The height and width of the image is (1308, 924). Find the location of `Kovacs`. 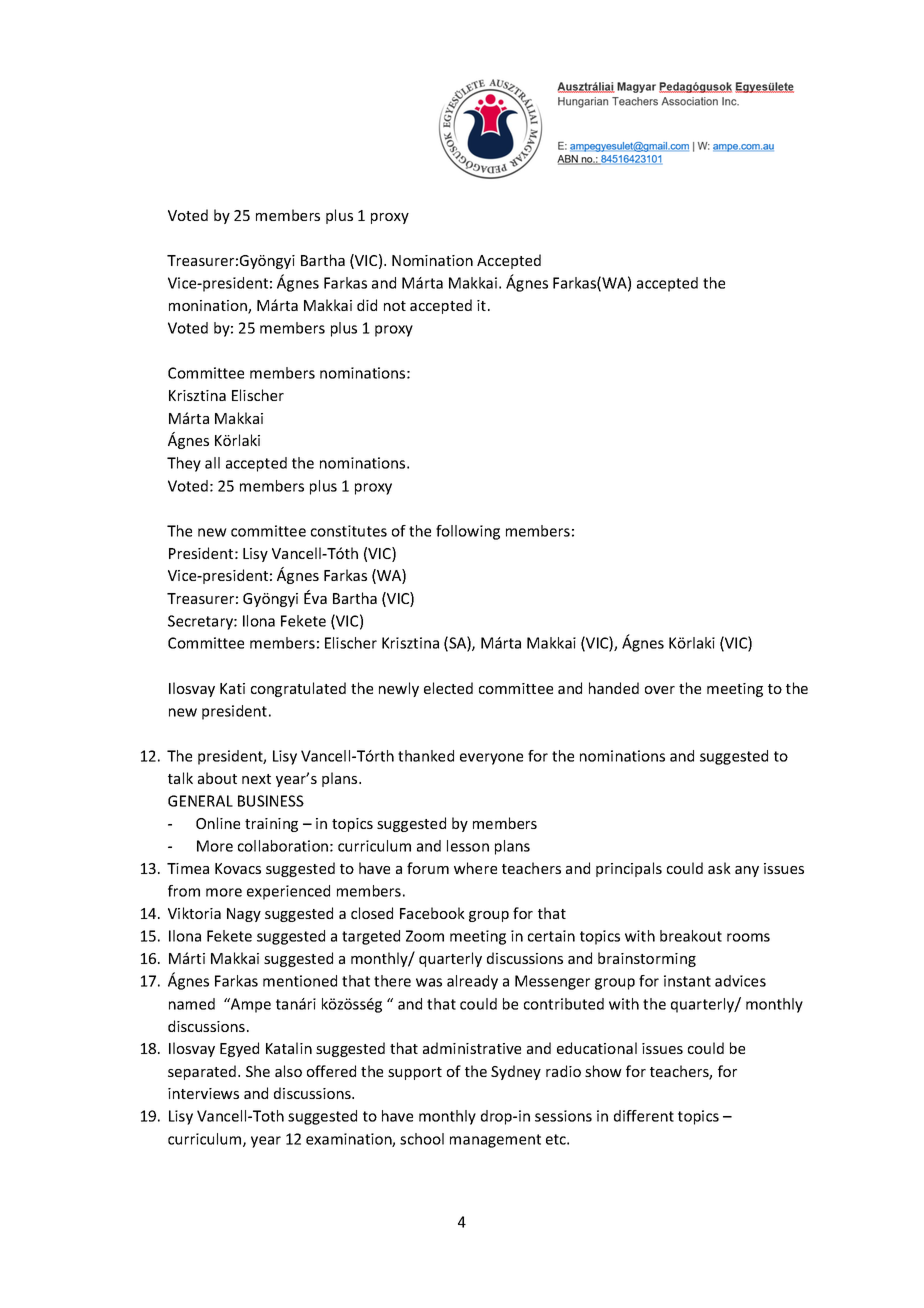

Kovacs is located at coordinates (238, 868).
